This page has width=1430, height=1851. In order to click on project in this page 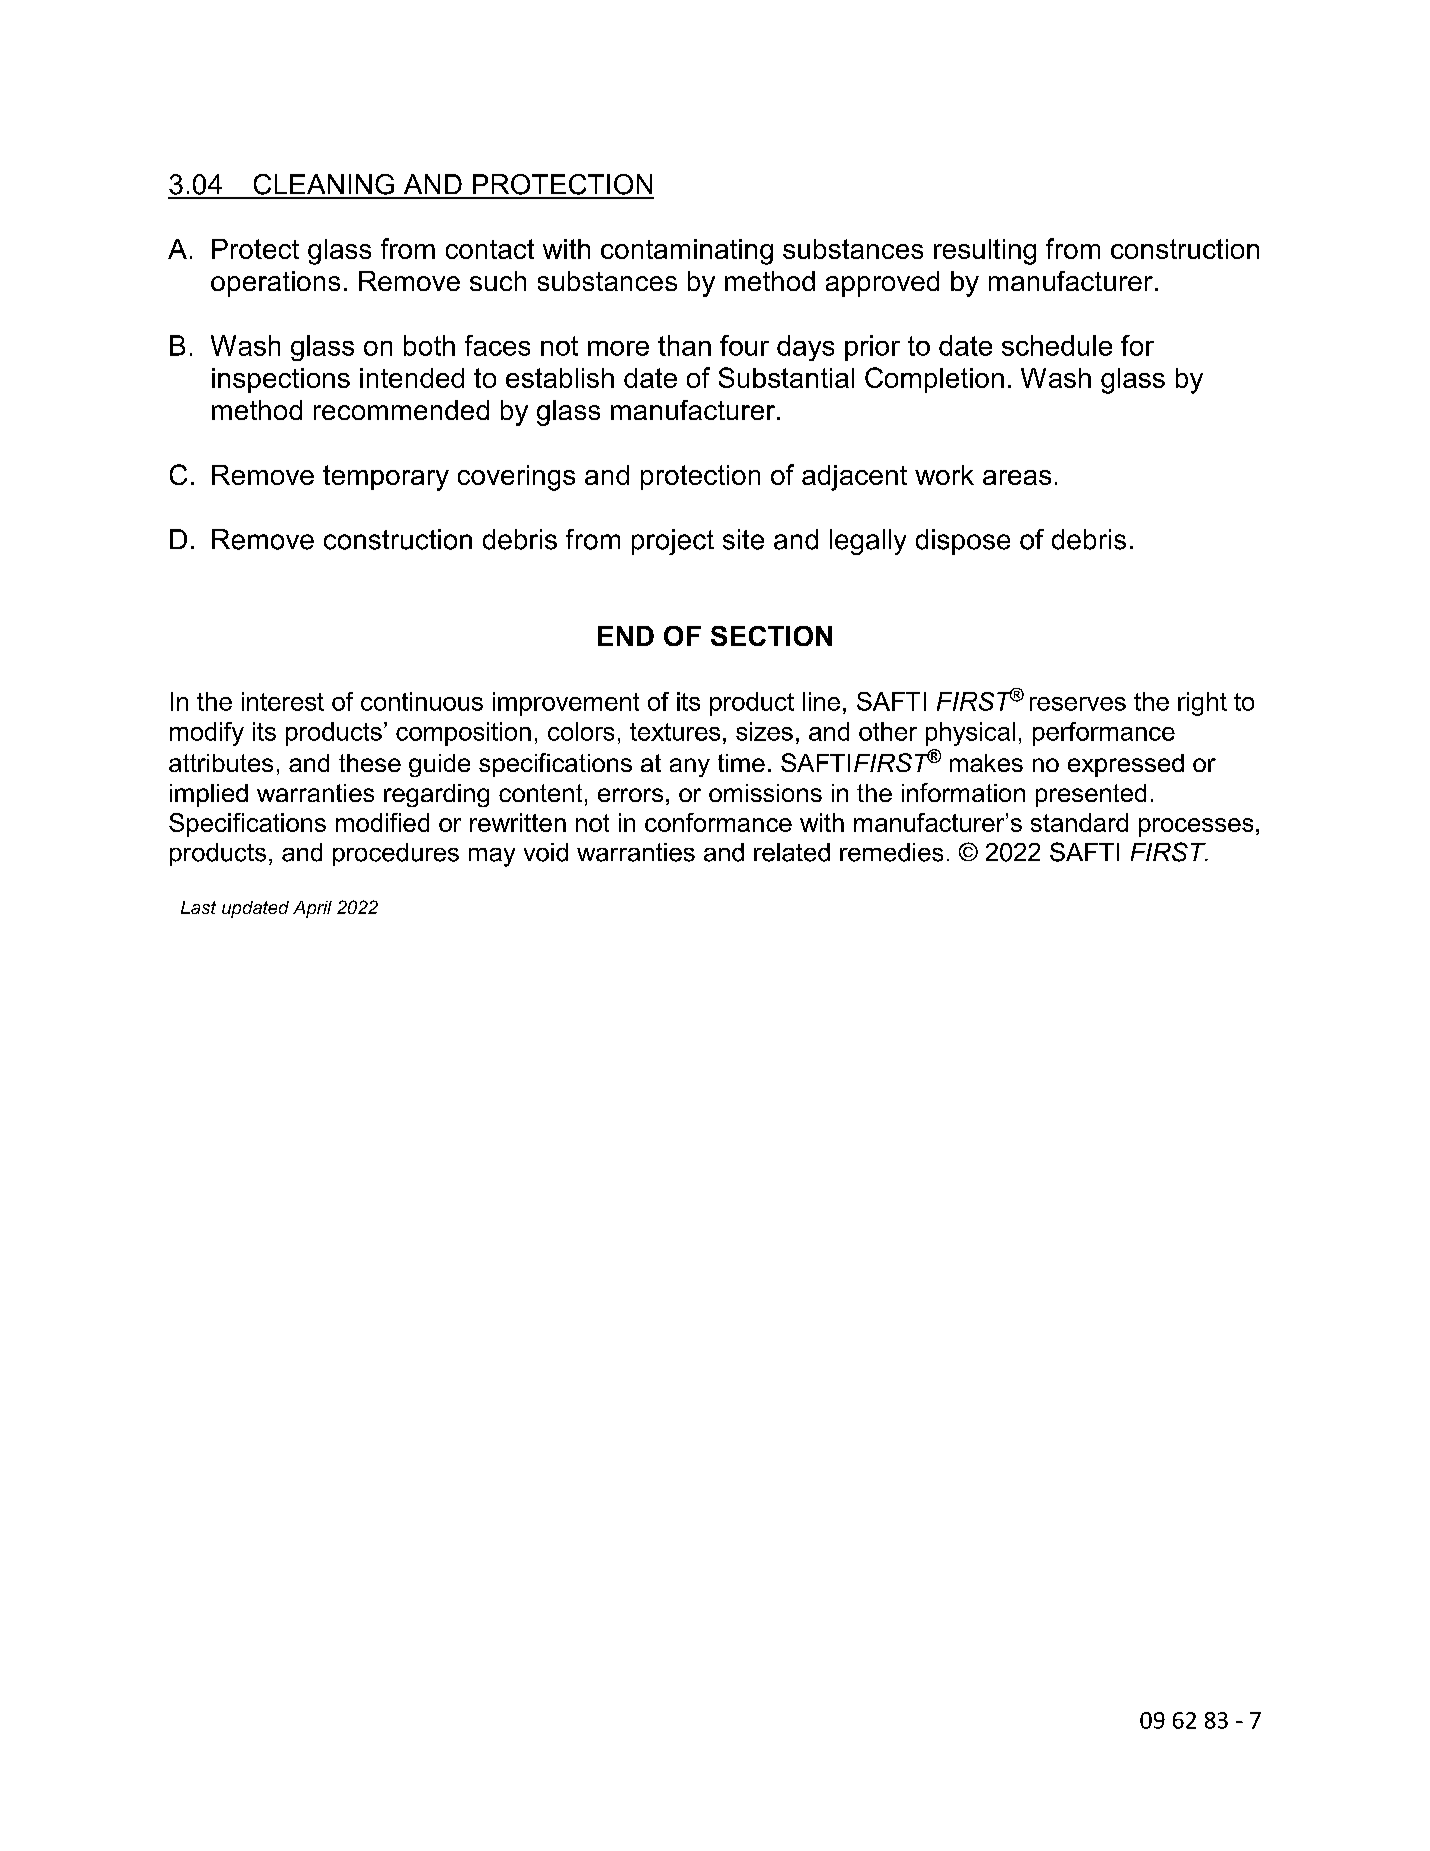, I will do `click(673, 542)`.
